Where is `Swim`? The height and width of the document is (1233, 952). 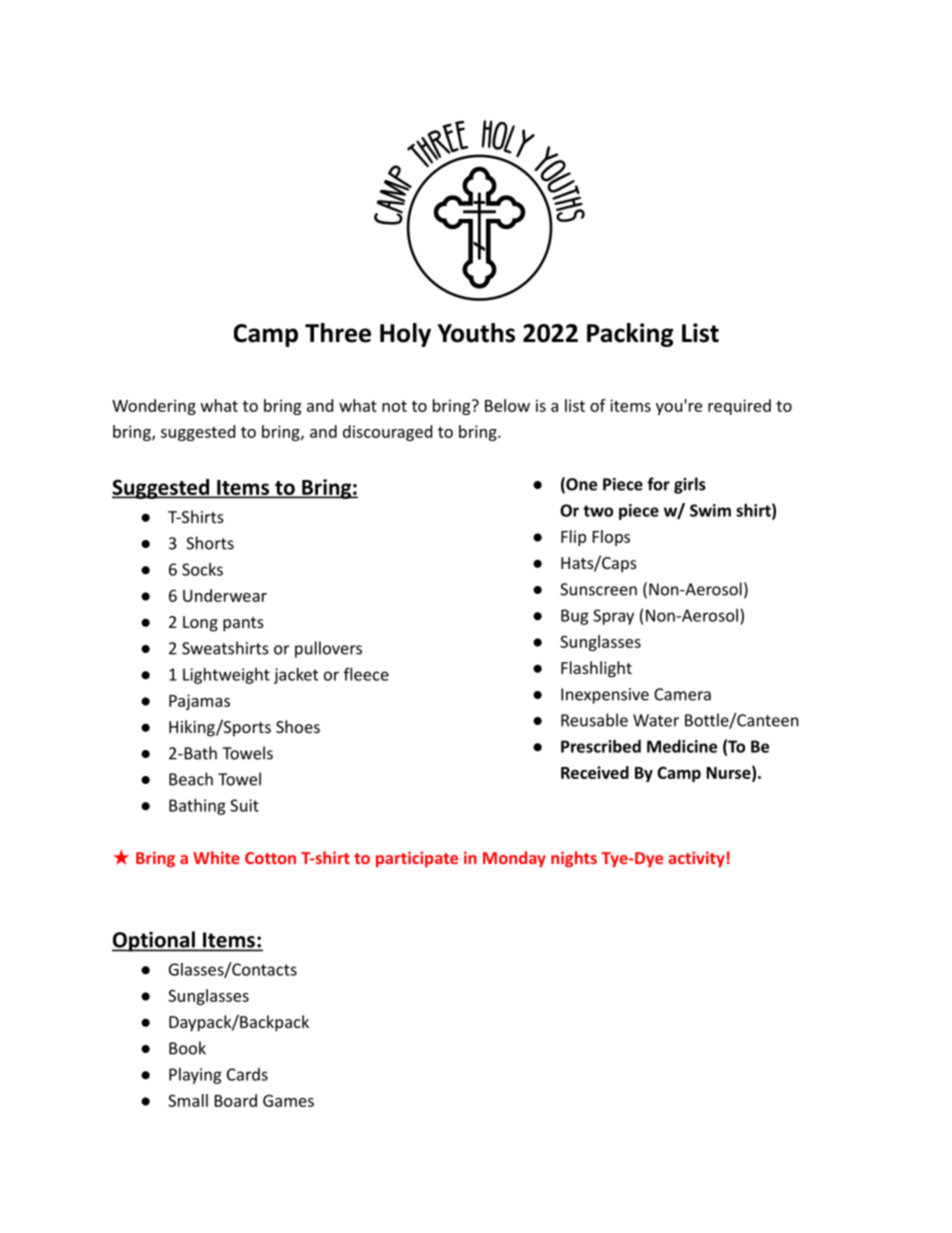 Swim is located at coordinates (710, 510).
